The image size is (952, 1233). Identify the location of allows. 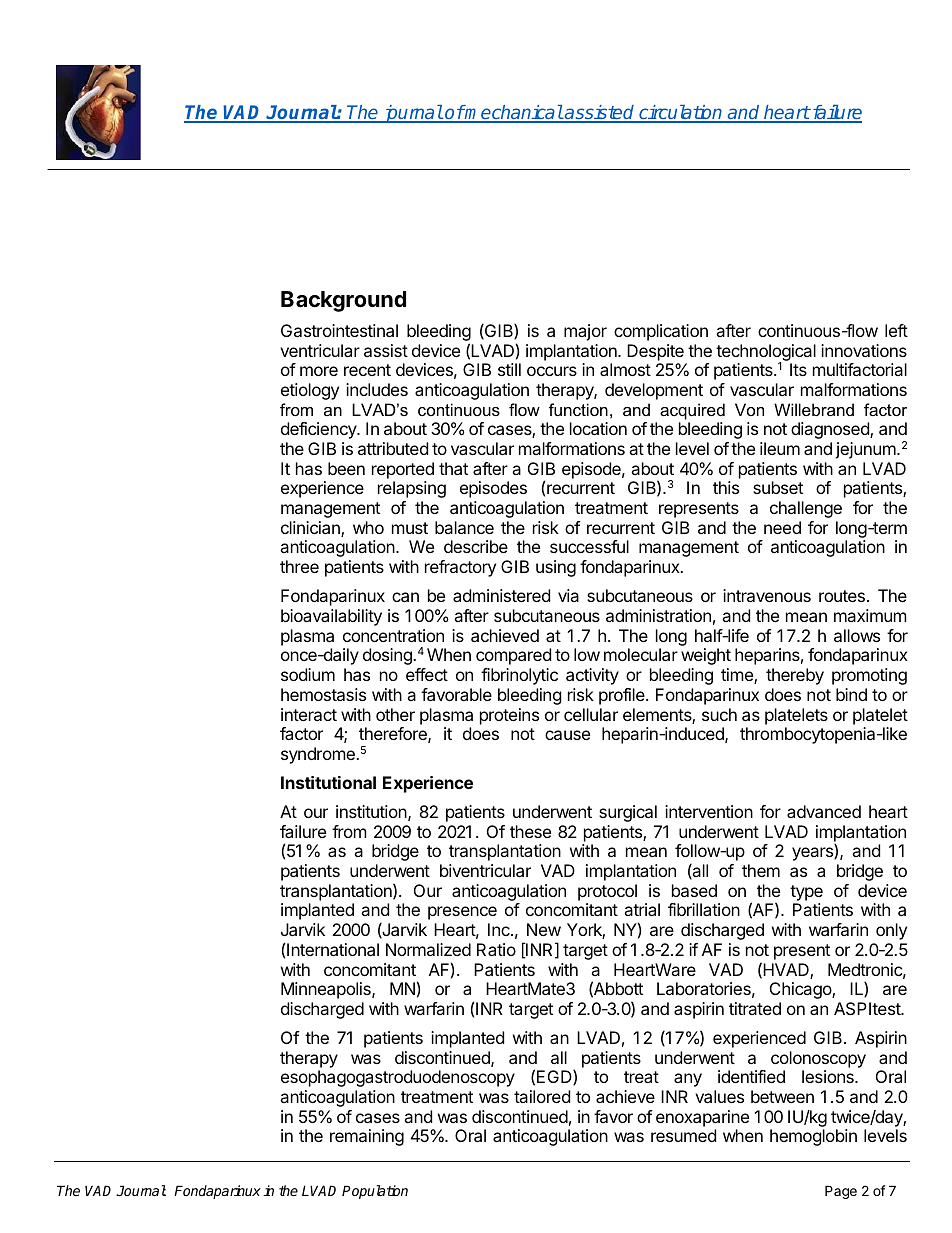
(857, 635).
